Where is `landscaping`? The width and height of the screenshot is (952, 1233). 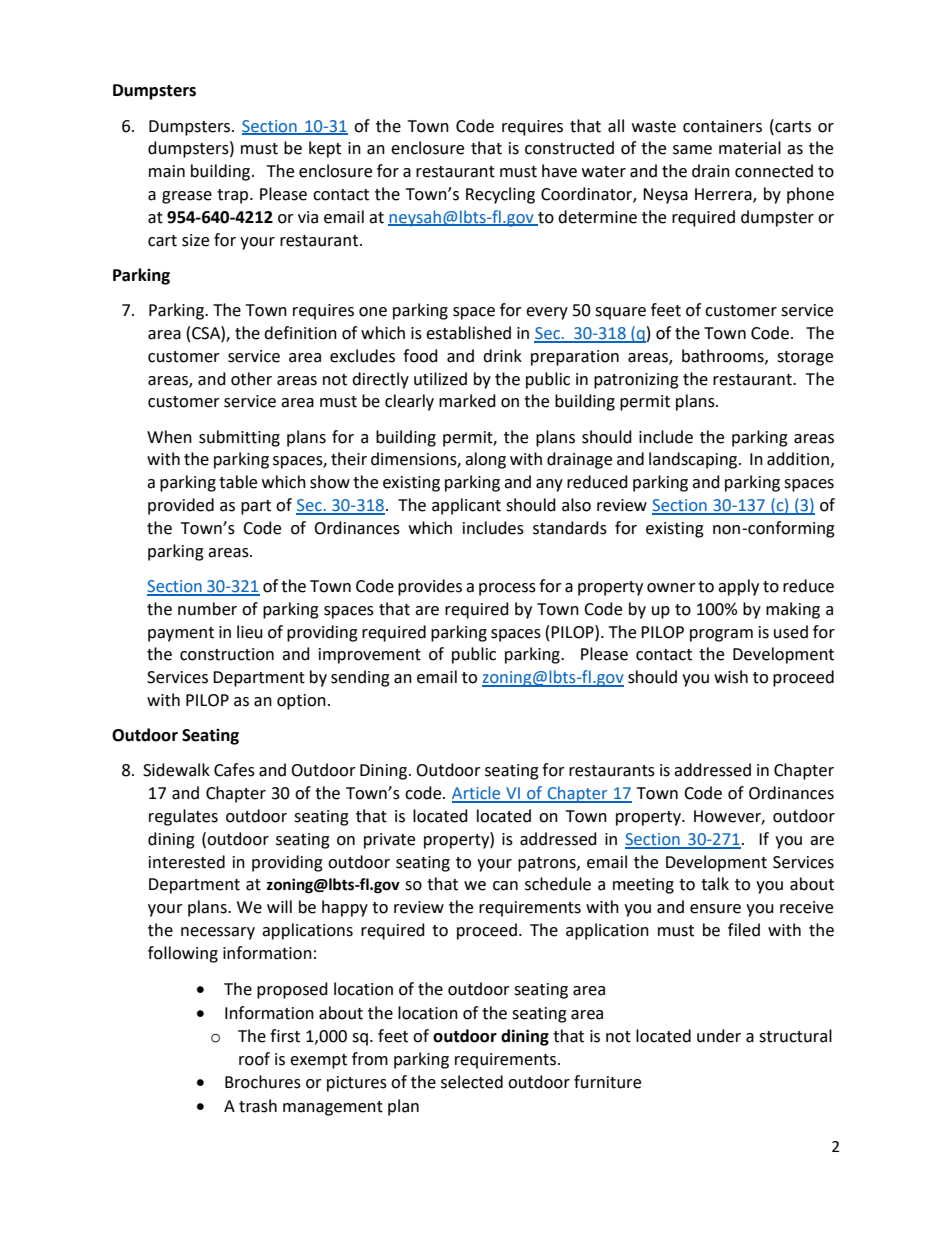 landscaping is located at coordinates (694, 460).
